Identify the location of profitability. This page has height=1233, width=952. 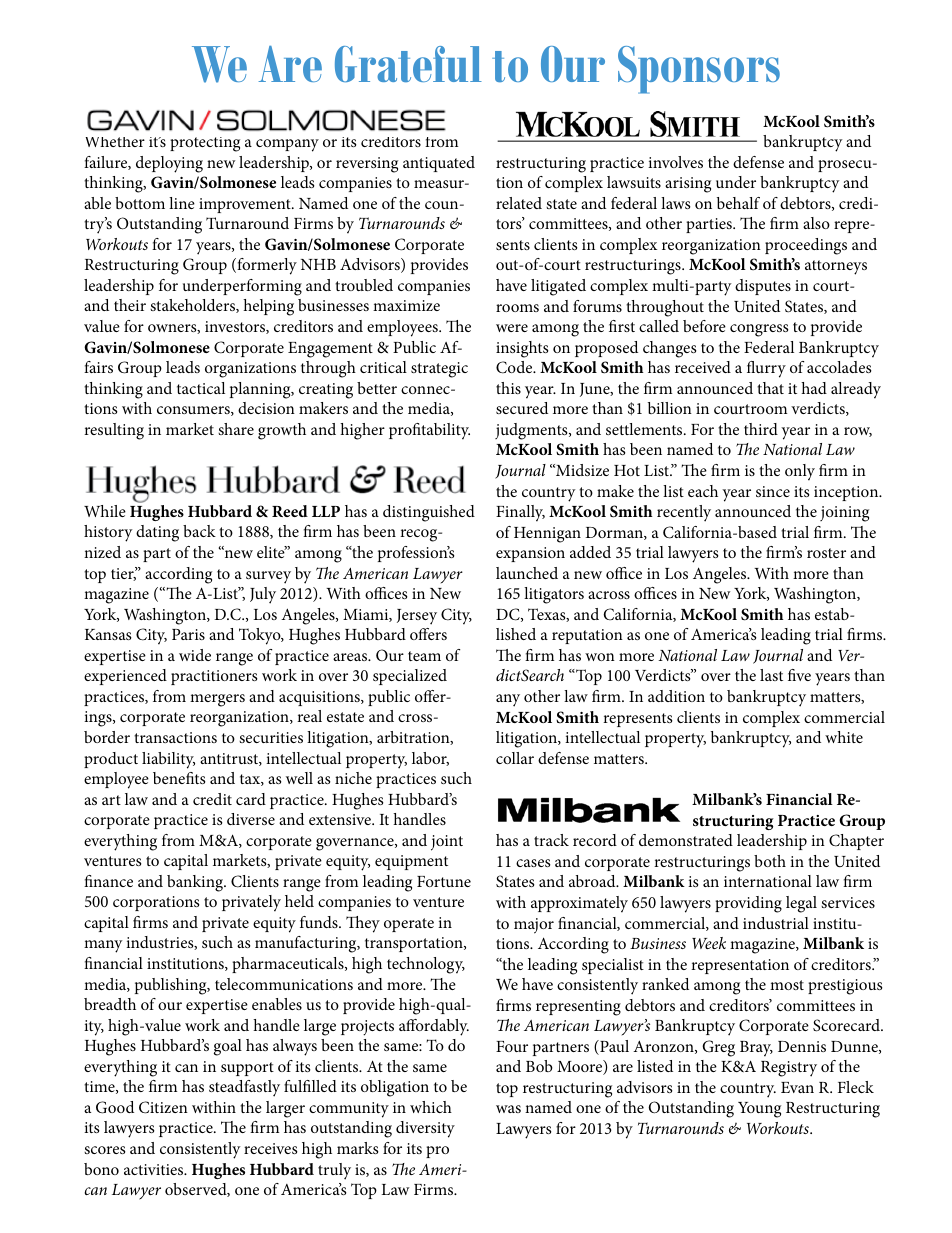
(429, 431).
